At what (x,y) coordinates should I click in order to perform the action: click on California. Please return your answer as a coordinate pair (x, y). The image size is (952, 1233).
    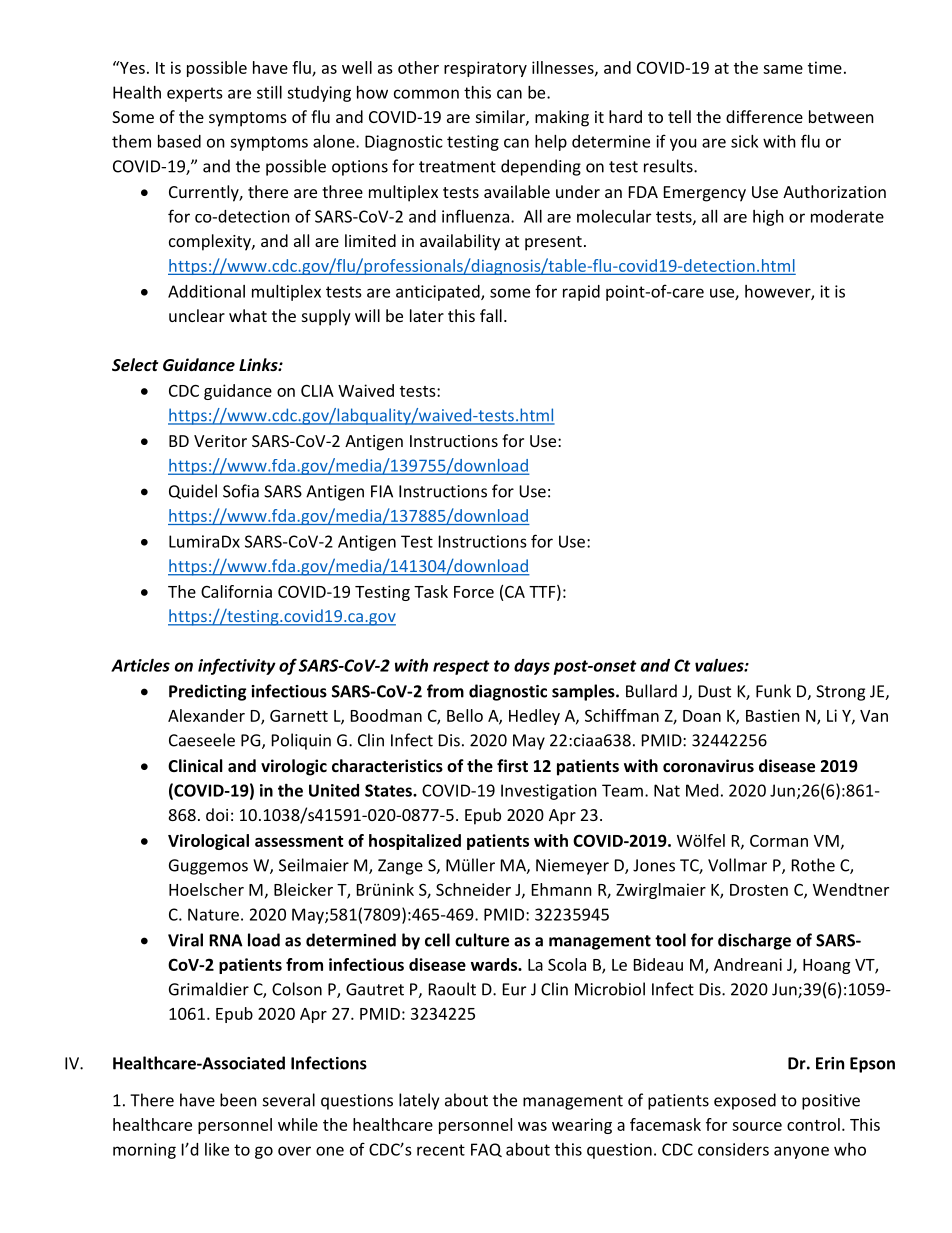
    Looking at the image, I should click on (236, 591).
